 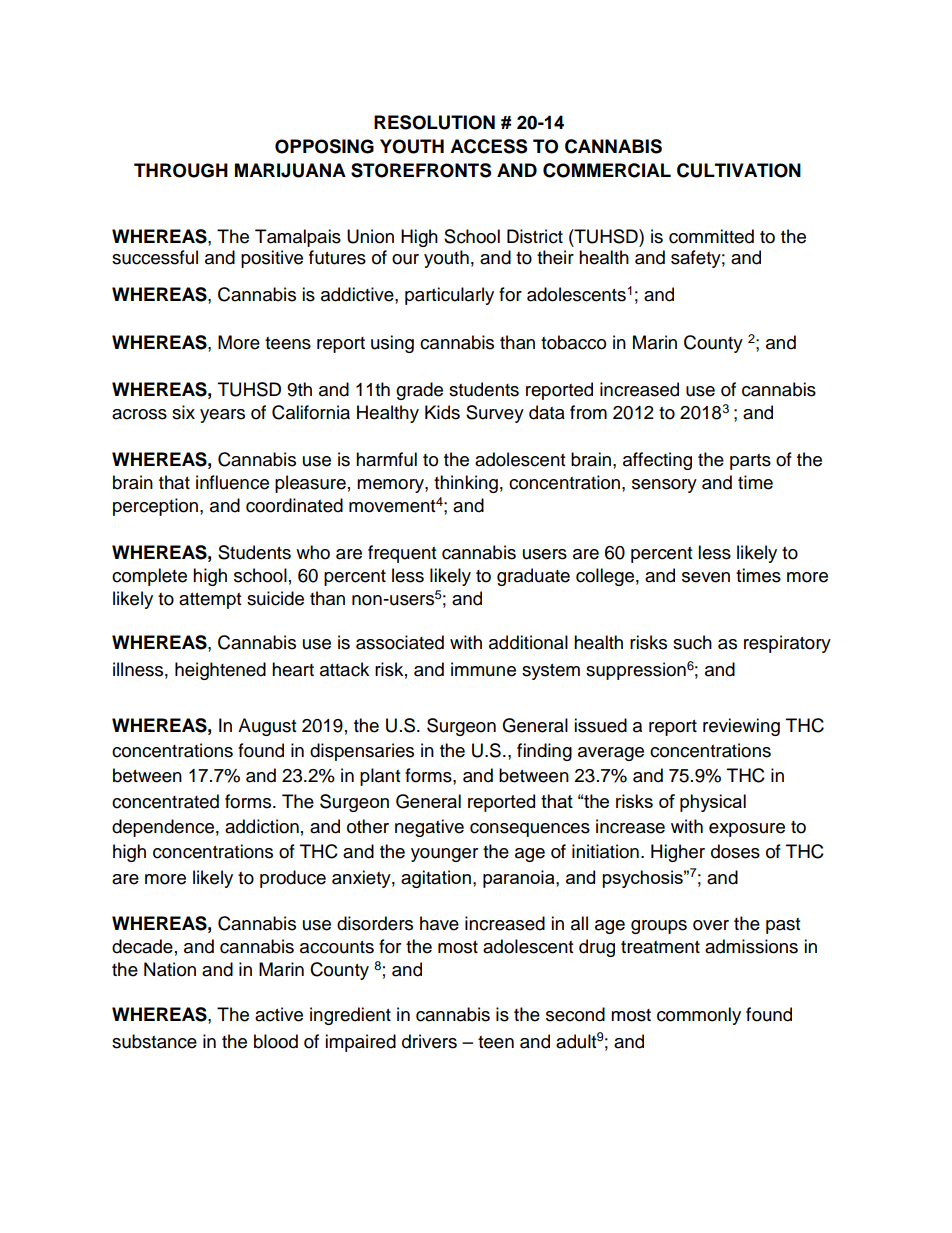 What do you see at coordinates (488, 146) in the screenshot?
I see `ACCESS` at bounding box center [488, 146].
